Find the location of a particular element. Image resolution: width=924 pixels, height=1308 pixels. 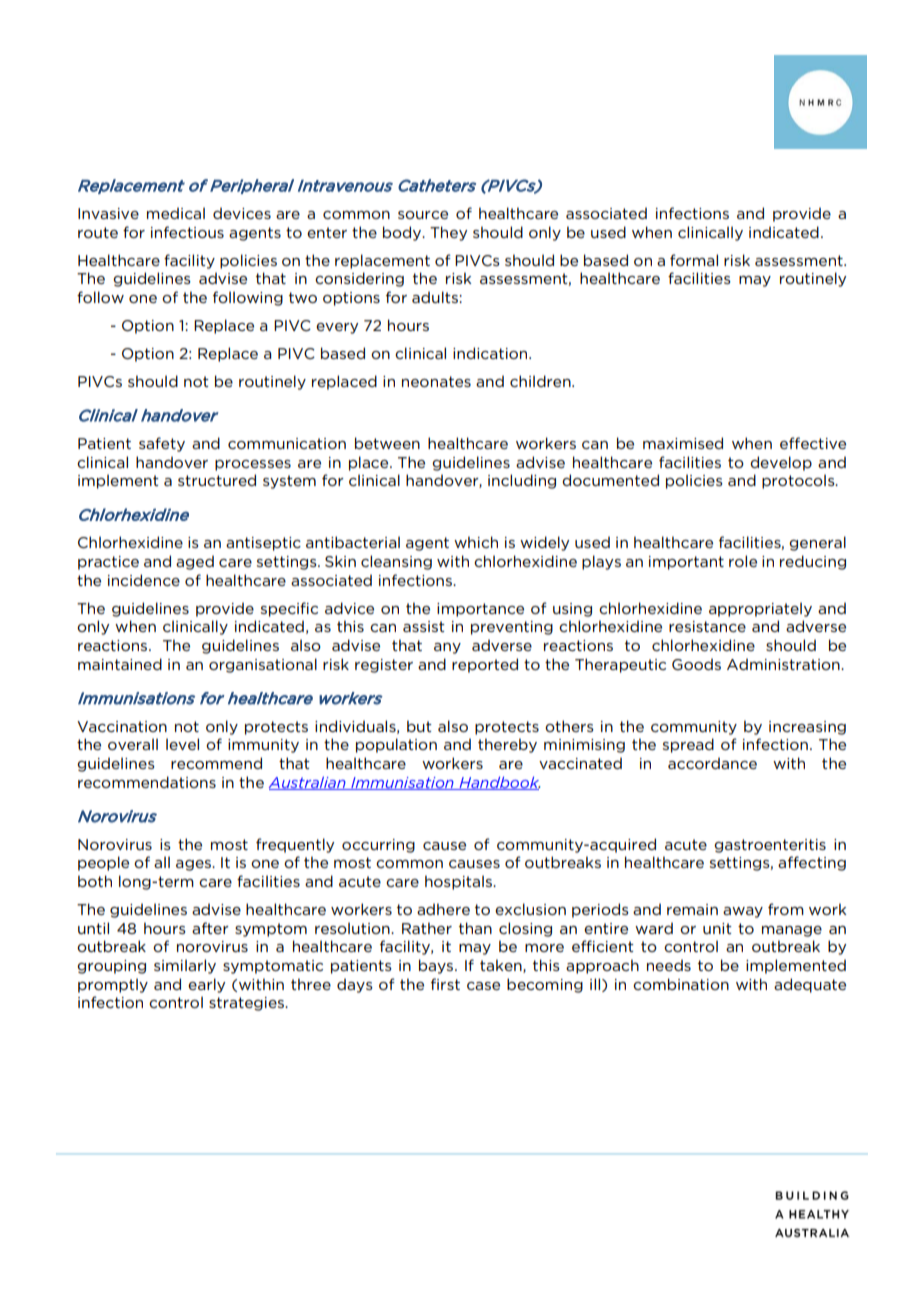

formal is located at coordinates (694, 260).
